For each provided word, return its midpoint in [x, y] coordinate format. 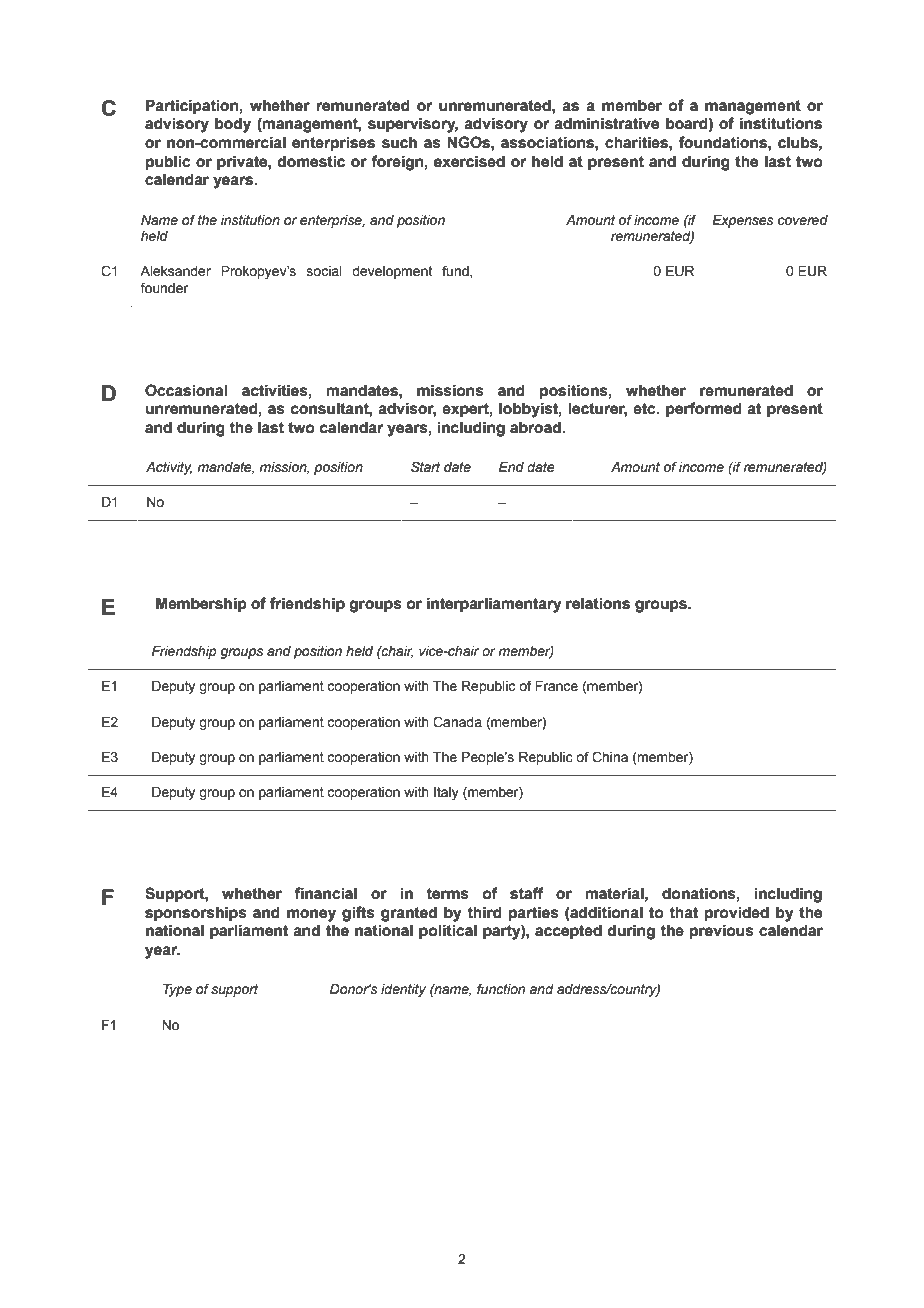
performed [704, 409]
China [610, 757]
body [233, 125]
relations [598, 603]
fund [456, 271]
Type [177, 990]
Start [425, 467]
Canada [457, 722]
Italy [446, 793]
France [556, 686]
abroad [536, 428]
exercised [469, 161]
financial [325, 893]
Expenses [743, 221]
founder [164, 288]
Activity [169, 468]
